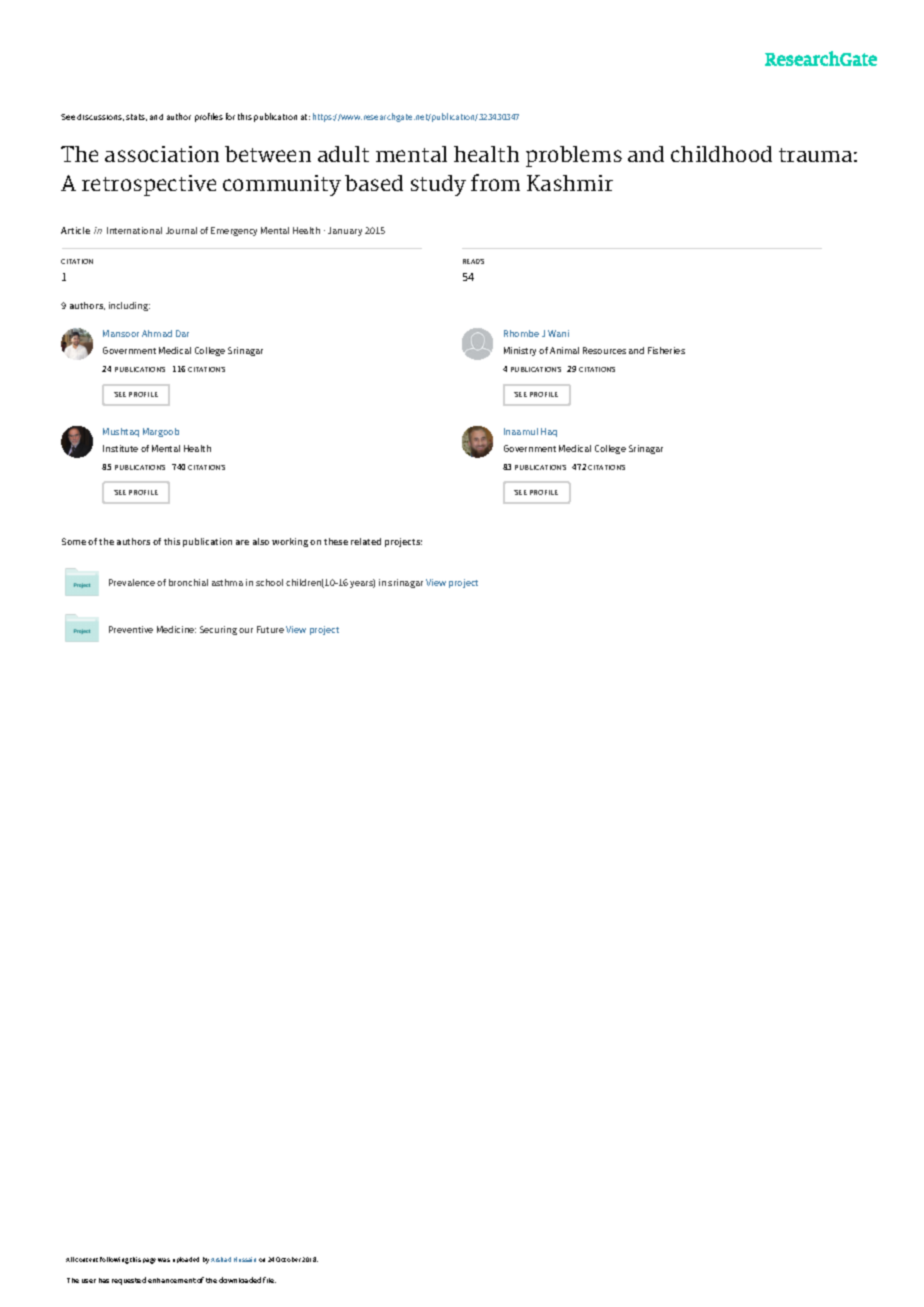 The image size is (924, 1307). What do you see at coordinates (574, 156) in the screenshot?
I see `problems` at bounding box center [574, 156].
